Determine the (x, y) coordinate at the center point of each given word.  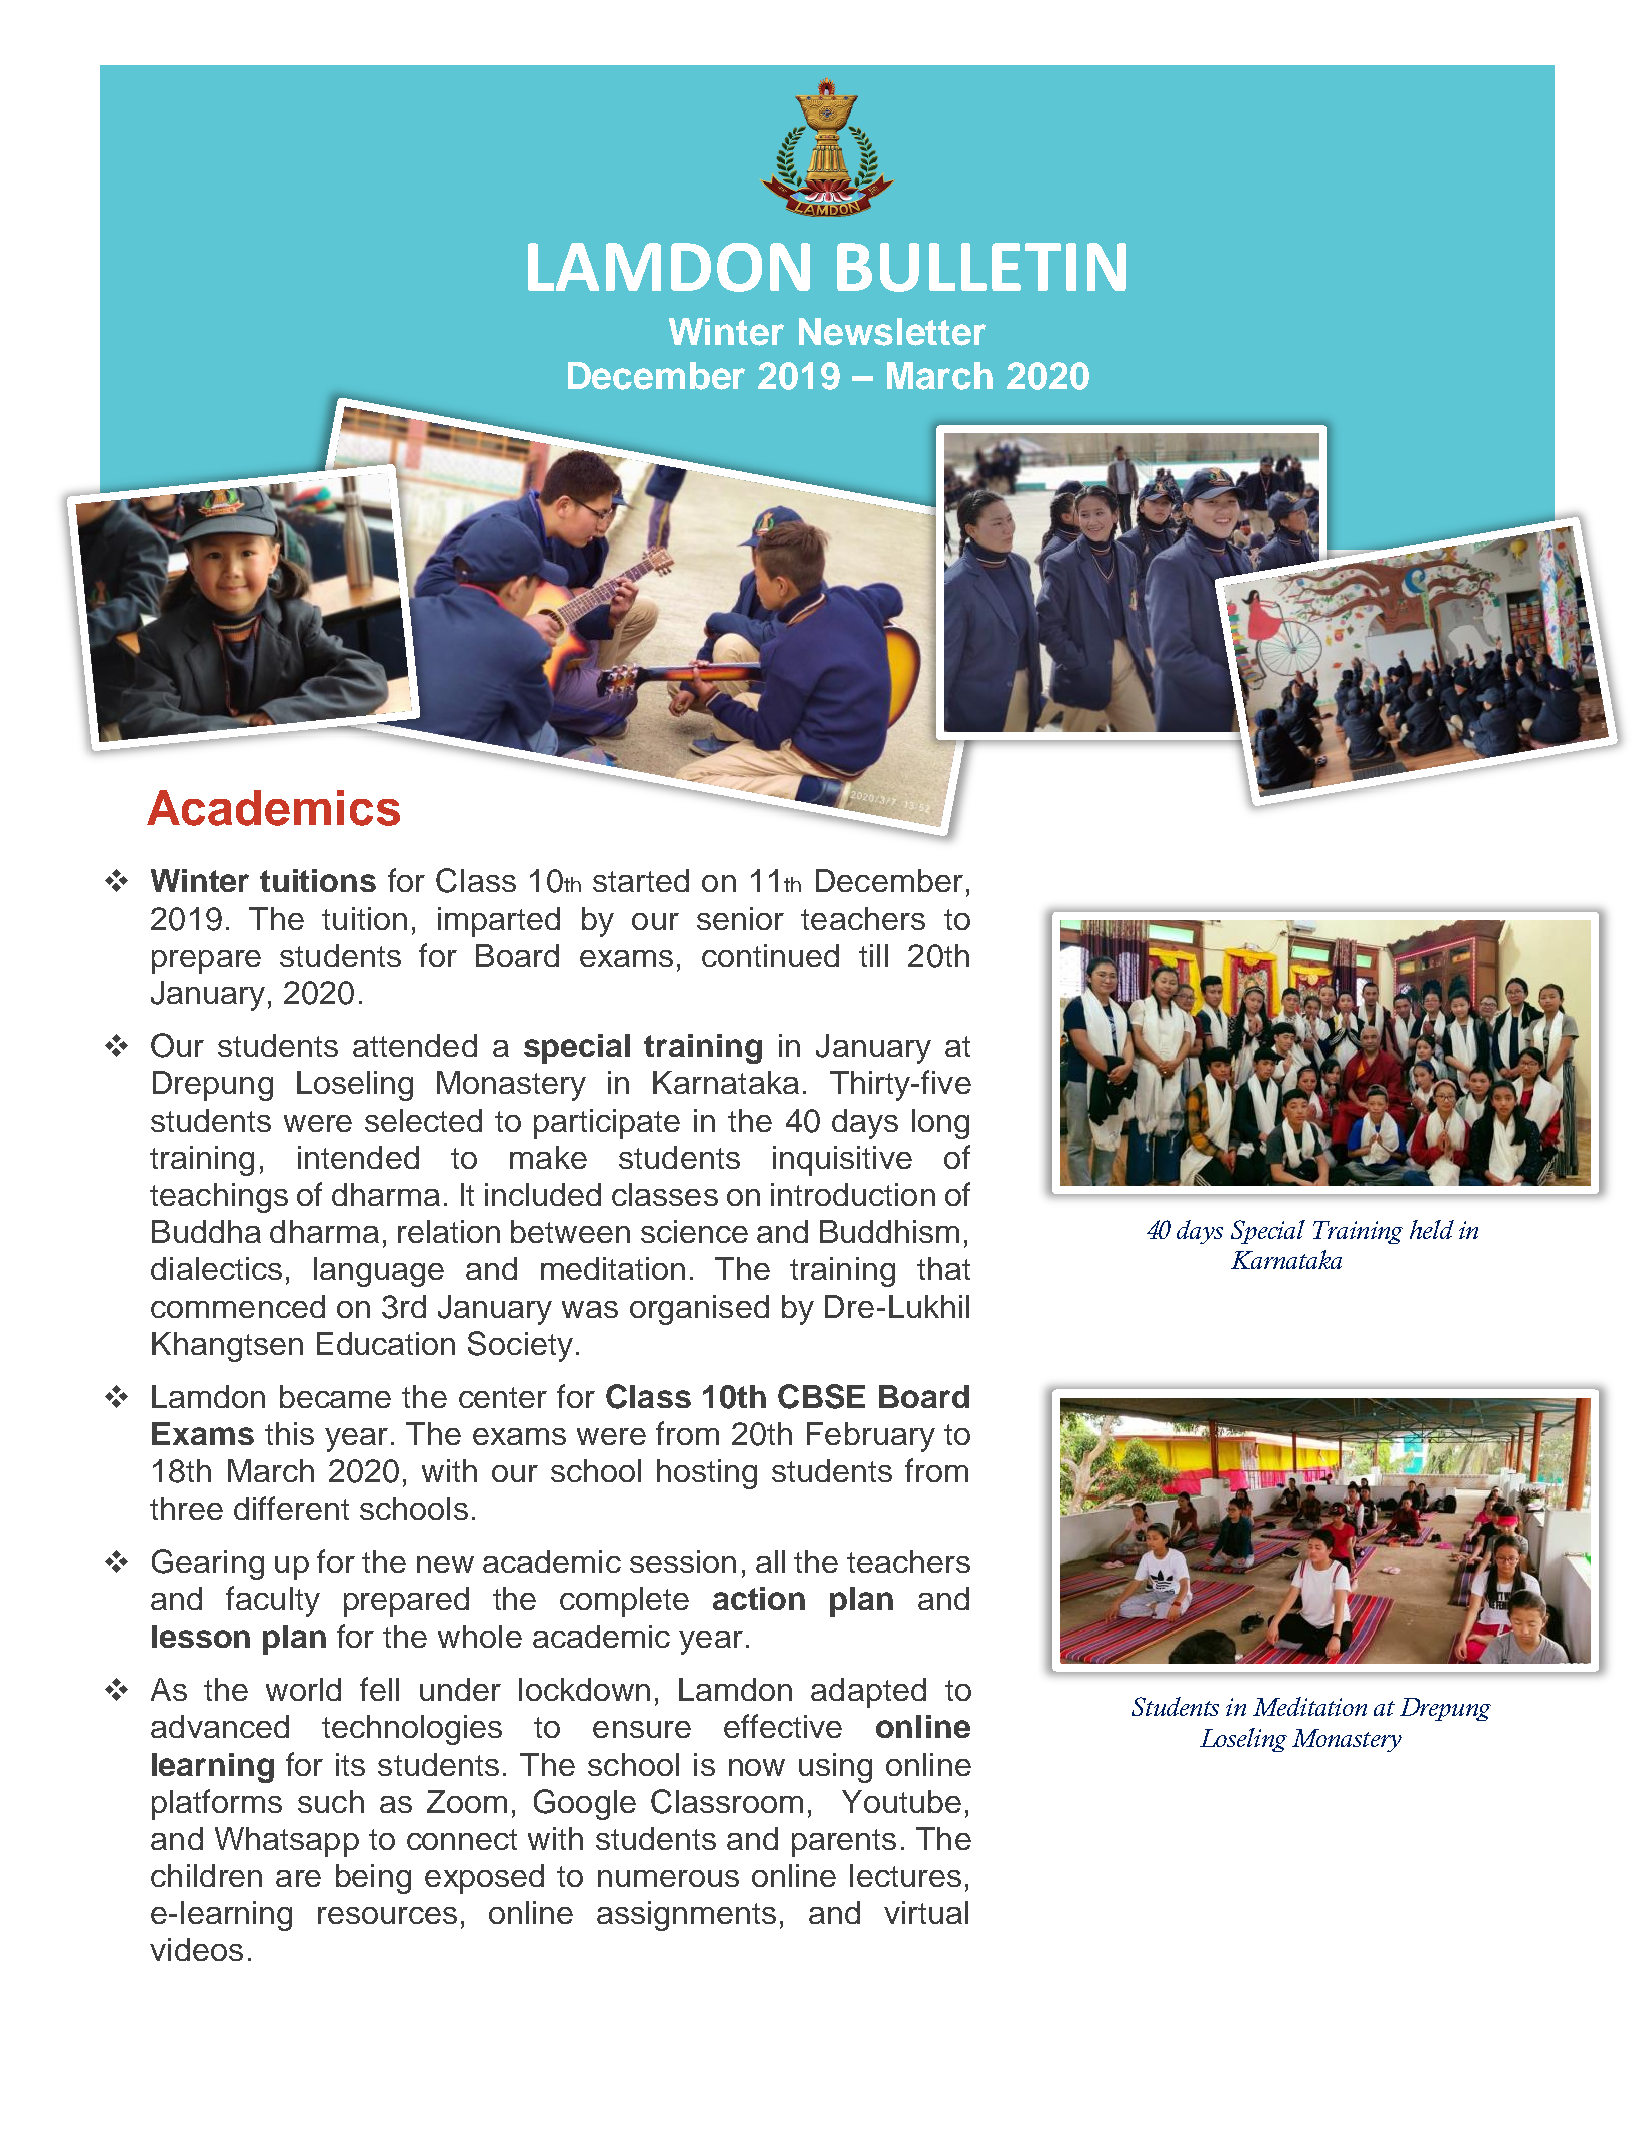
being (373, 1879)
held (1432, 1229)
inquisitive (842, 1161)
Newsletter (892, 332)
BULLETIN (981, 267)
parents (844, 1843)
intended (358, 1157)
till (873, 955)
